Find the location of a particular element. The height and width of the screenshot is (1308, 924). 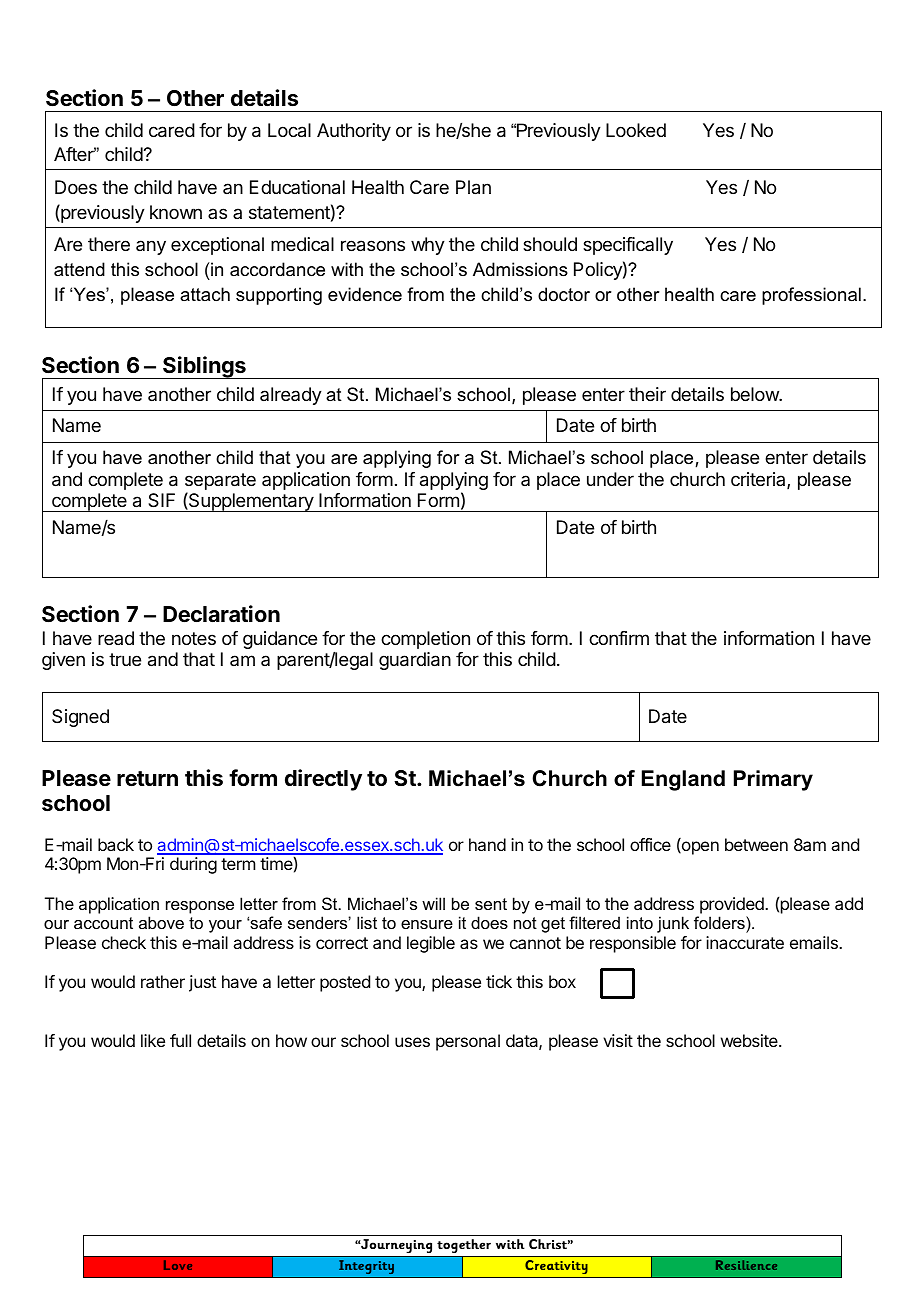

provided is located at coordinates (733, 905).
